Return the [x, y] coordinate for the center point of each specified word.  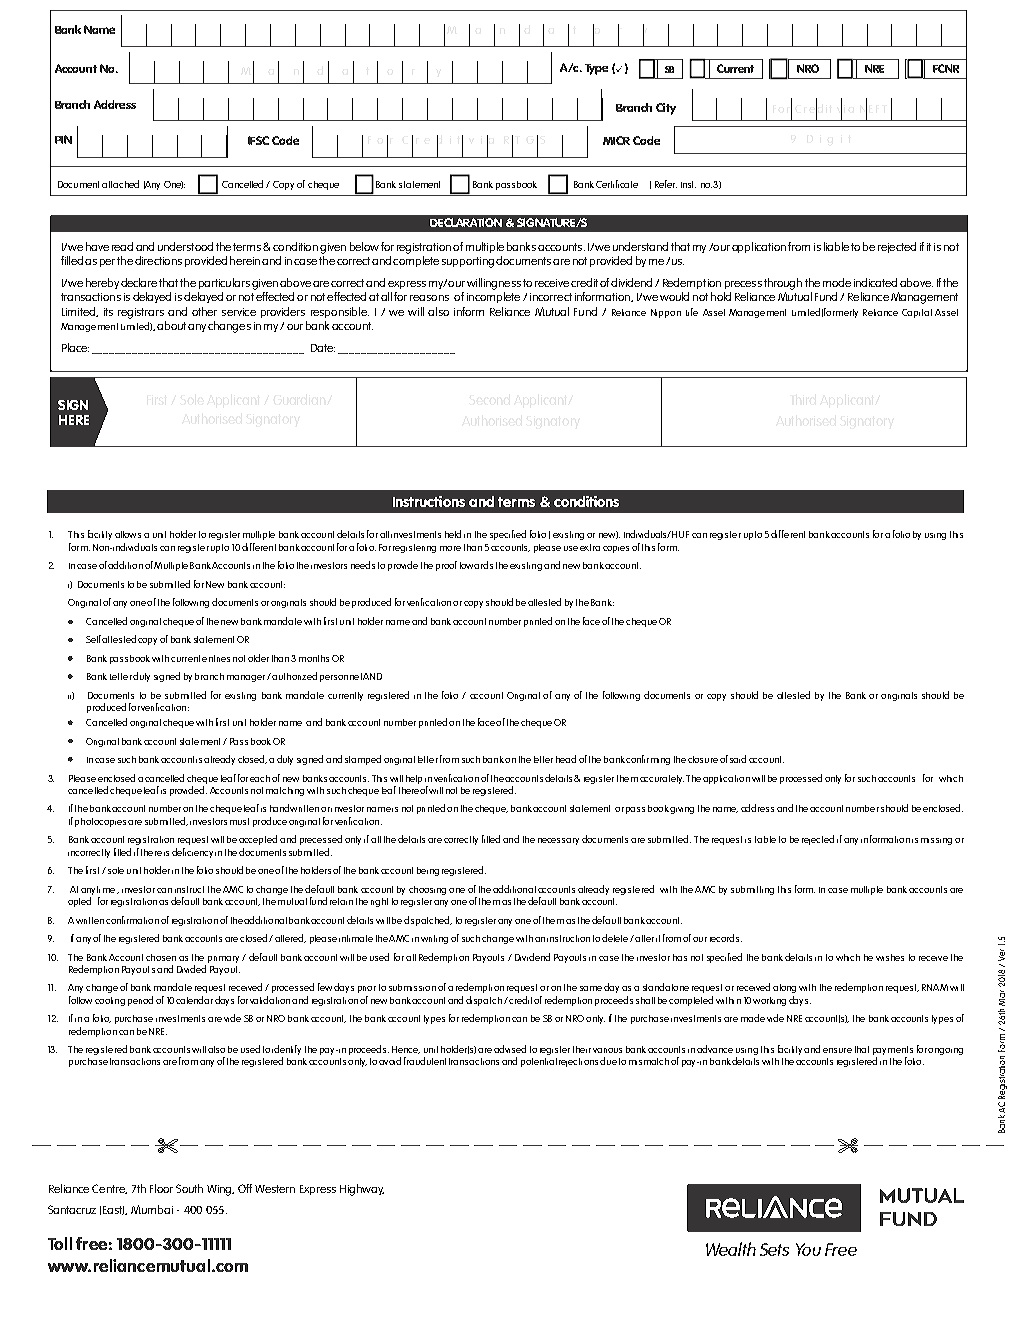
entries [216, 658]
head [566, 759]
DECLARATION [466, 222]
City [666, 109]
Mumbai [152, 1209]
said [738, 759]
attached [120, 184]
